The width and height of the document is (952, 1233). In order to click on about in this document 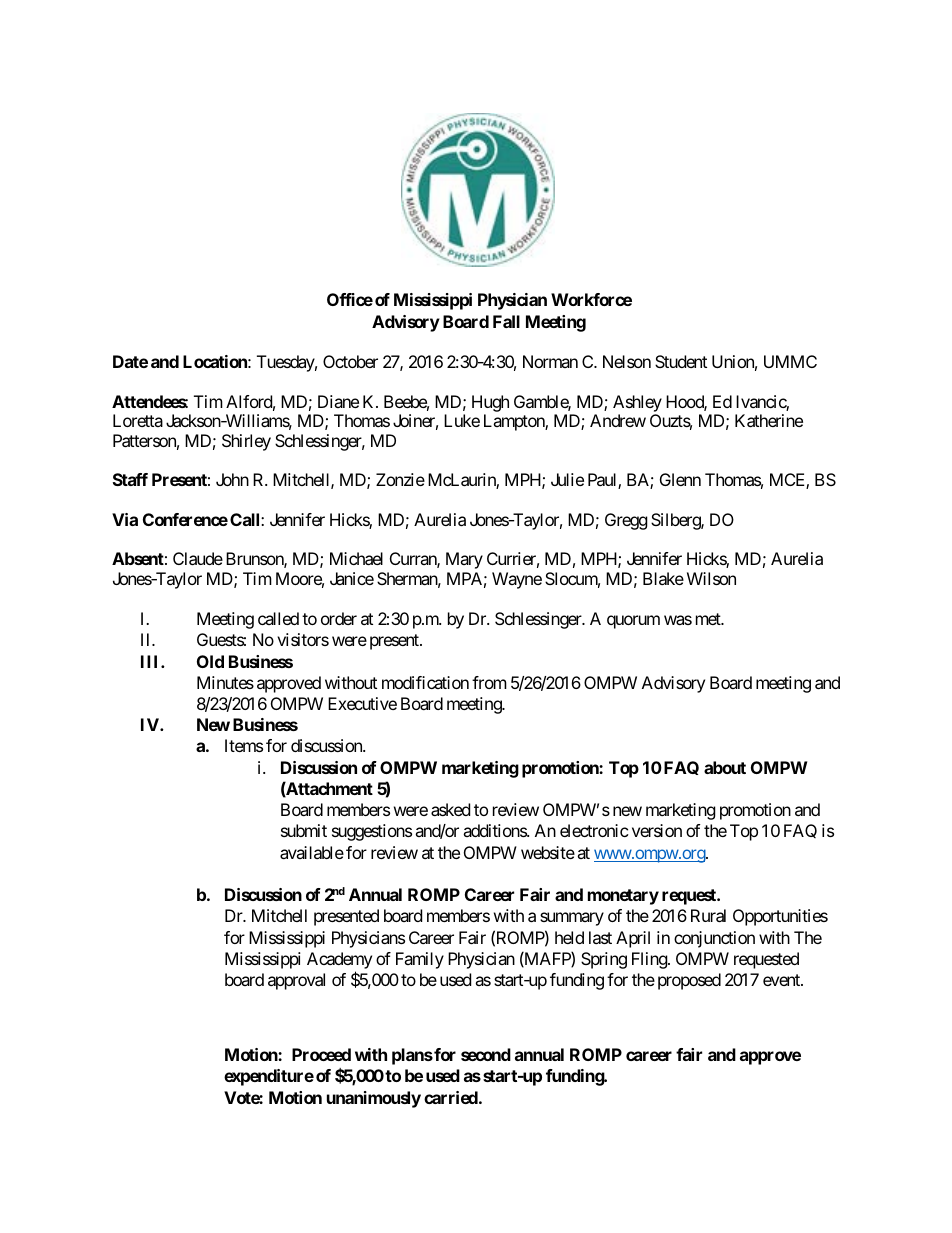, I will do `click(725, 767)`.
